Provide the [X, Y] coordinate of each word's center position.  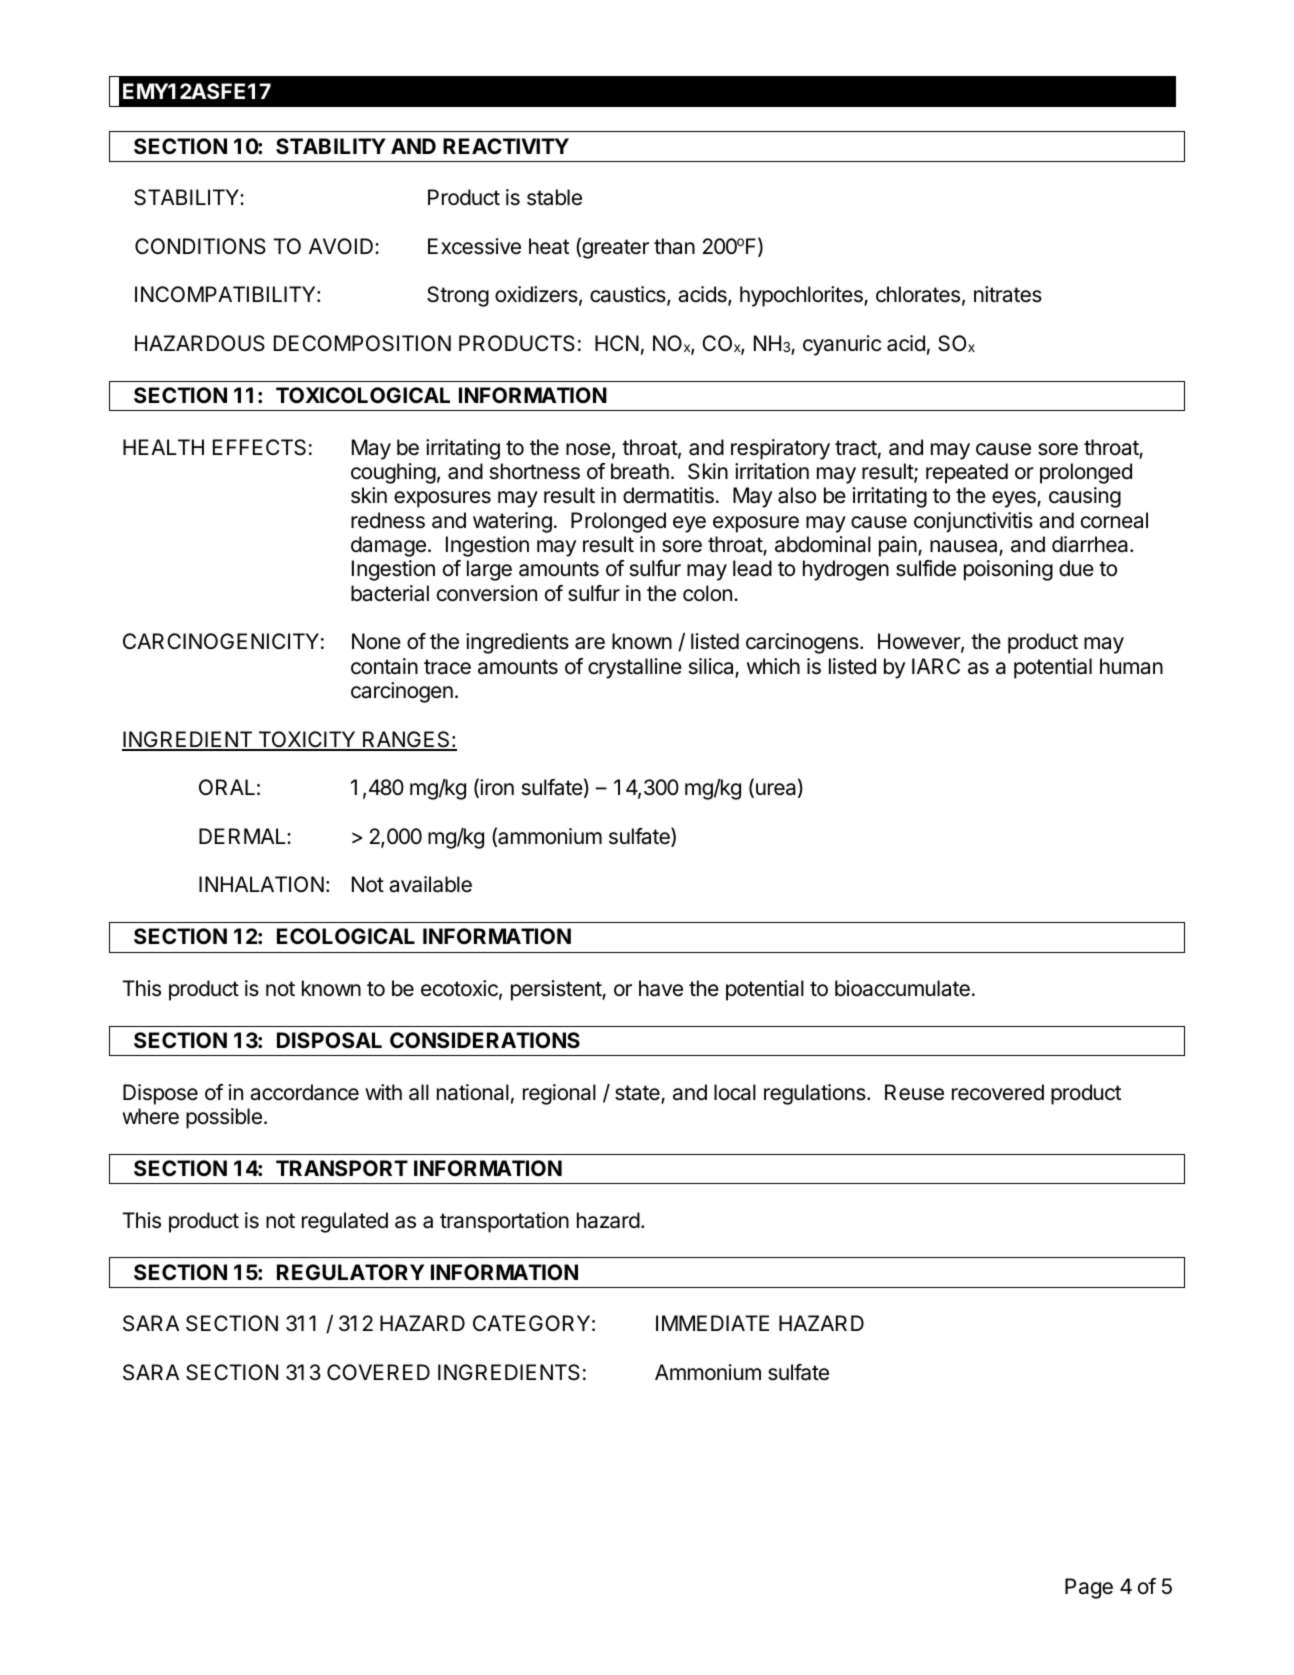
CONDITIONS [200, 246]
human [1131, 666]
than [674, 246]
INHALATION [261, 884]
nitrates [1008, 294]
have [661, 988]
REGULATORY [350, 1272]
